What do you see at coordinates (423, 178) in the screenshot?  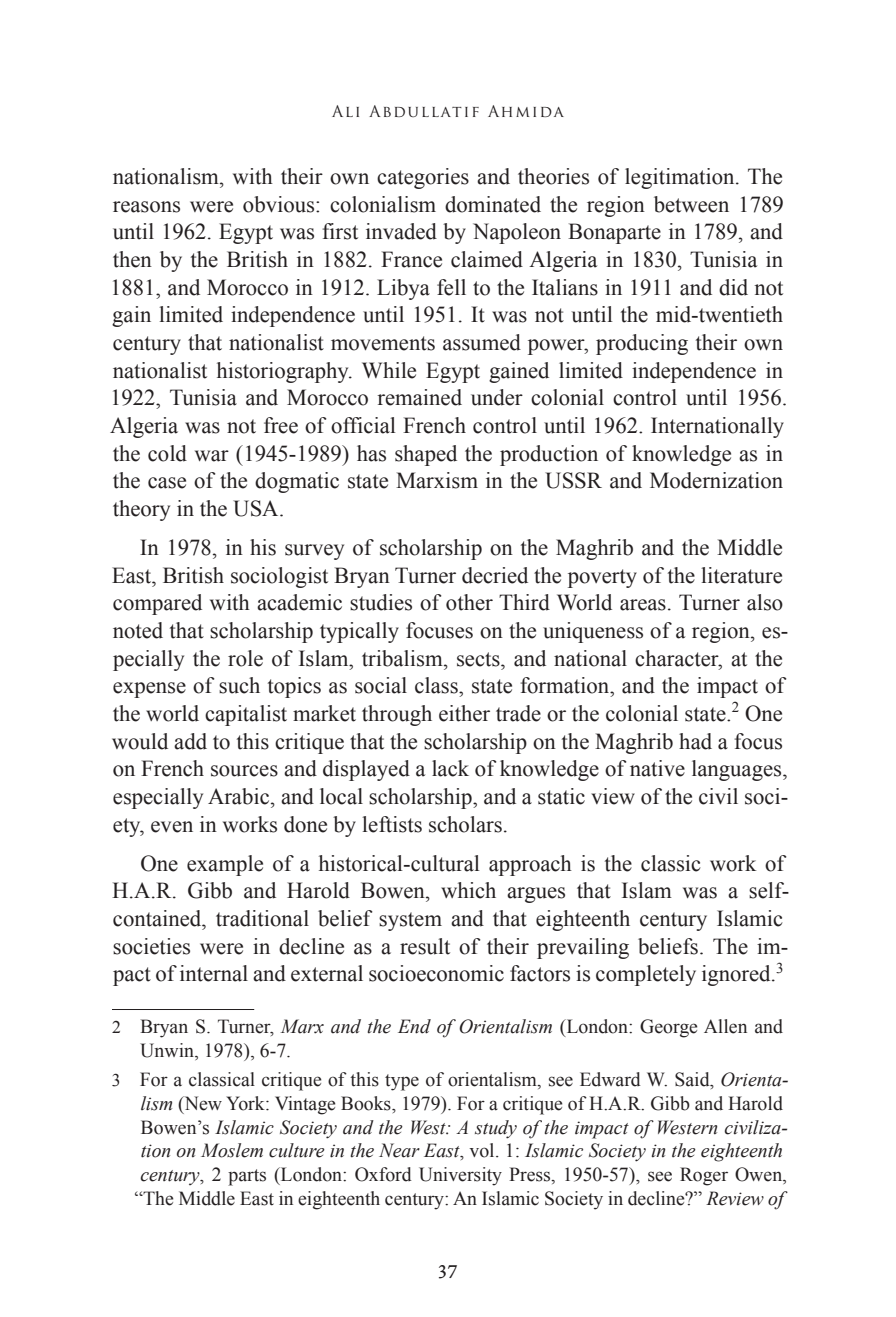 I see `categories` at bounding box center [423, 178].
